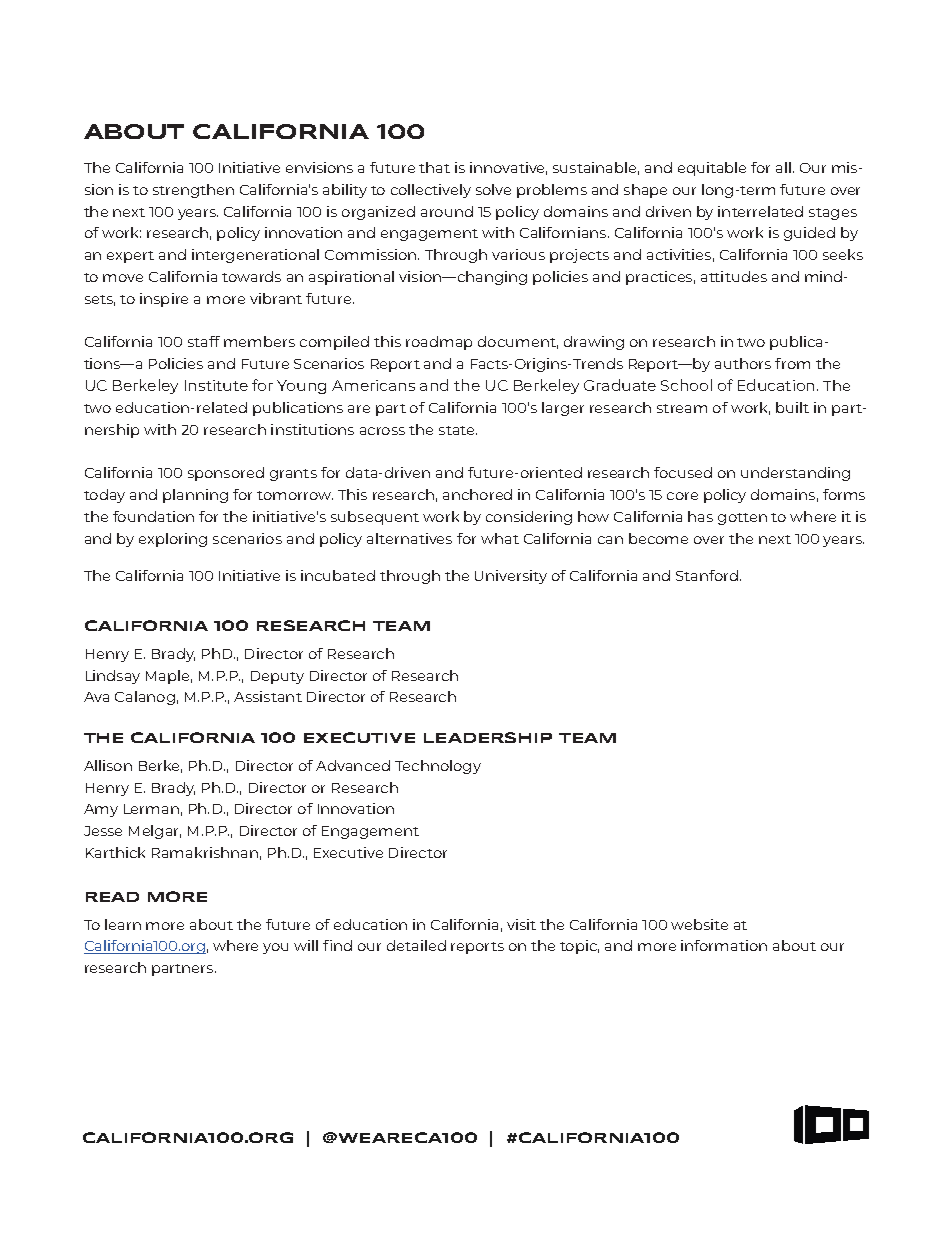 The height and width of the document is (1233, 952). I want to click on Lindsay, so click(113, 677).
